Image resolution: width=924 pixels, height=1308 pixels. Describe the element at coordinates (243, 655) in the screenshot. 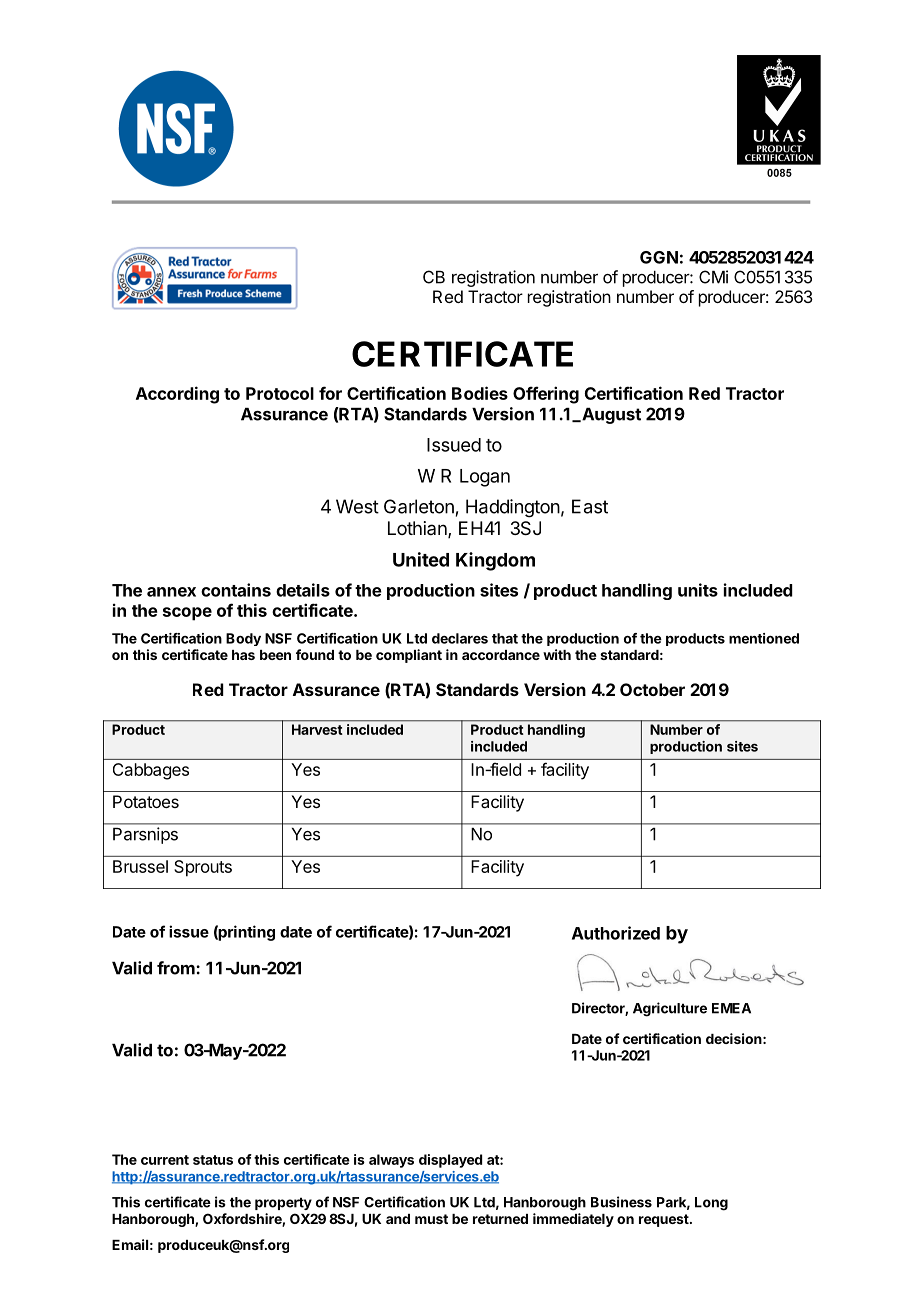

I see `has` at that location.
